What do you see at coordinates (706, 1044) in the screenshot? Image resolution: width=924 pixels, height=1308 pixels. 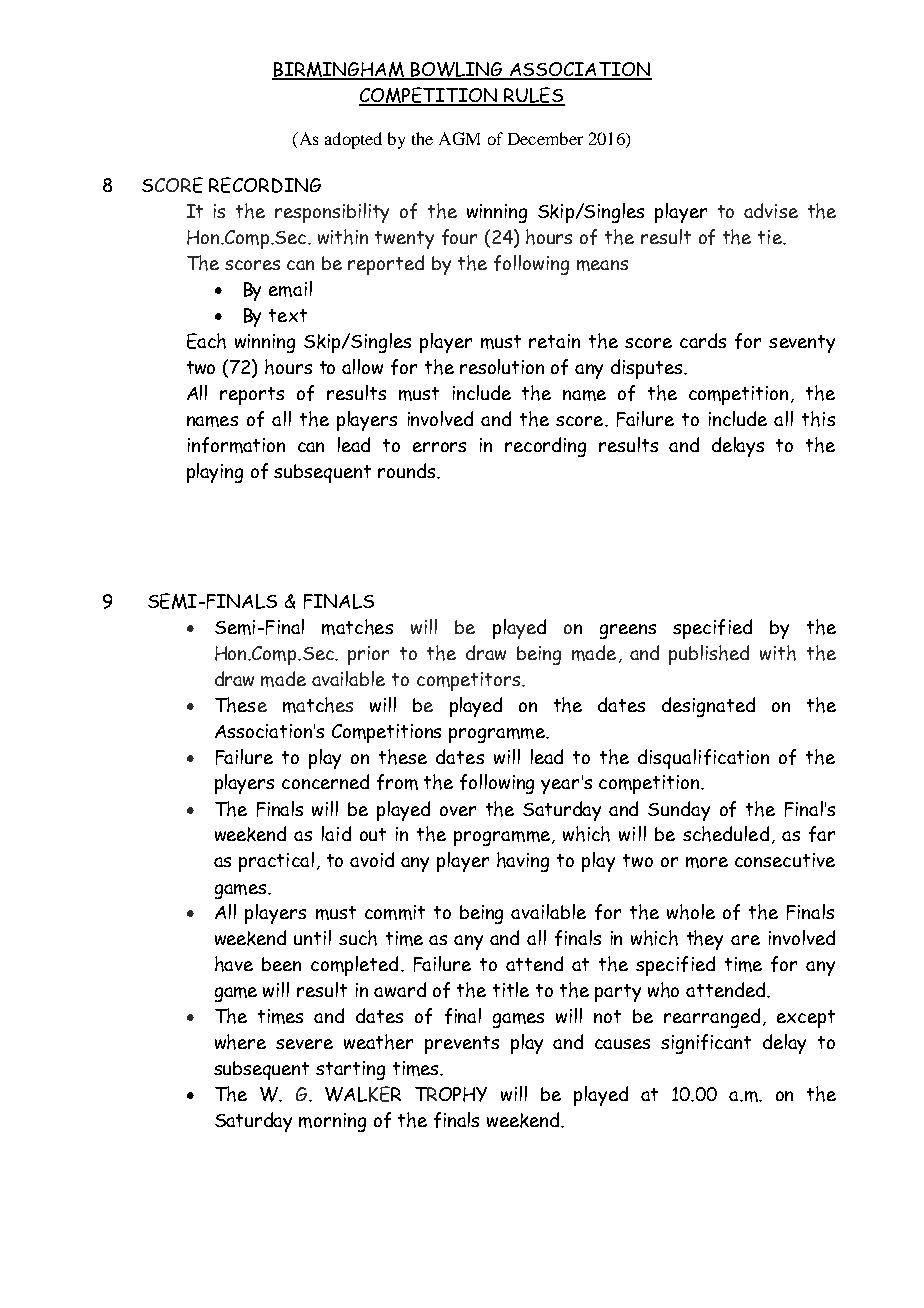 I see `significant` at bounding box center [706, 1044].
